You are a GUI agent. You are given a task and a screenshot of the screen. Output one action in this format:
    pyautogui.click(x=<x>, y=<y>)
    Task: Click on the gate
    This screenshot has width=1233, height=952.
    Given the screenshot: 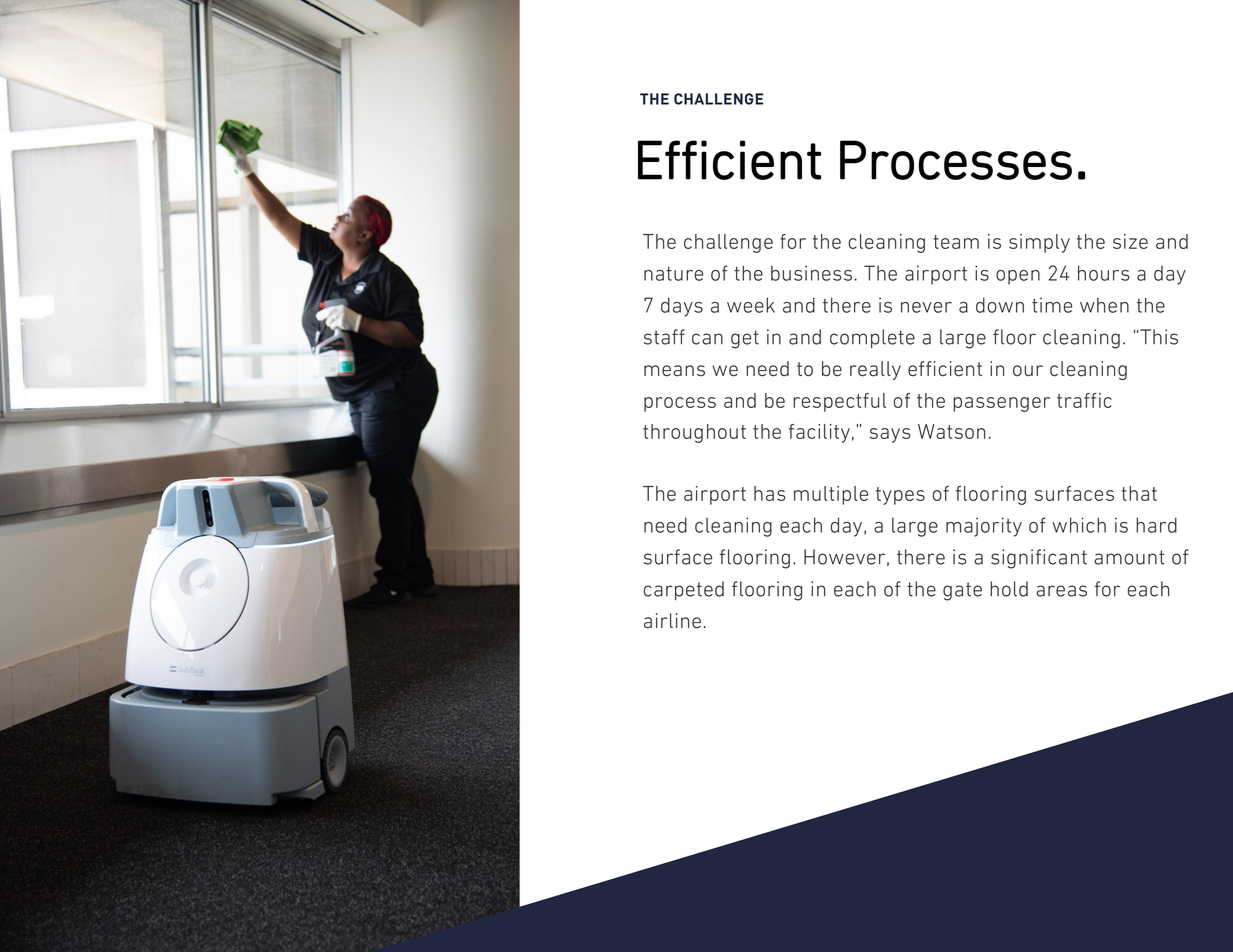 What is the action you would take?
    pyautogui.click(x=962, y=591)
